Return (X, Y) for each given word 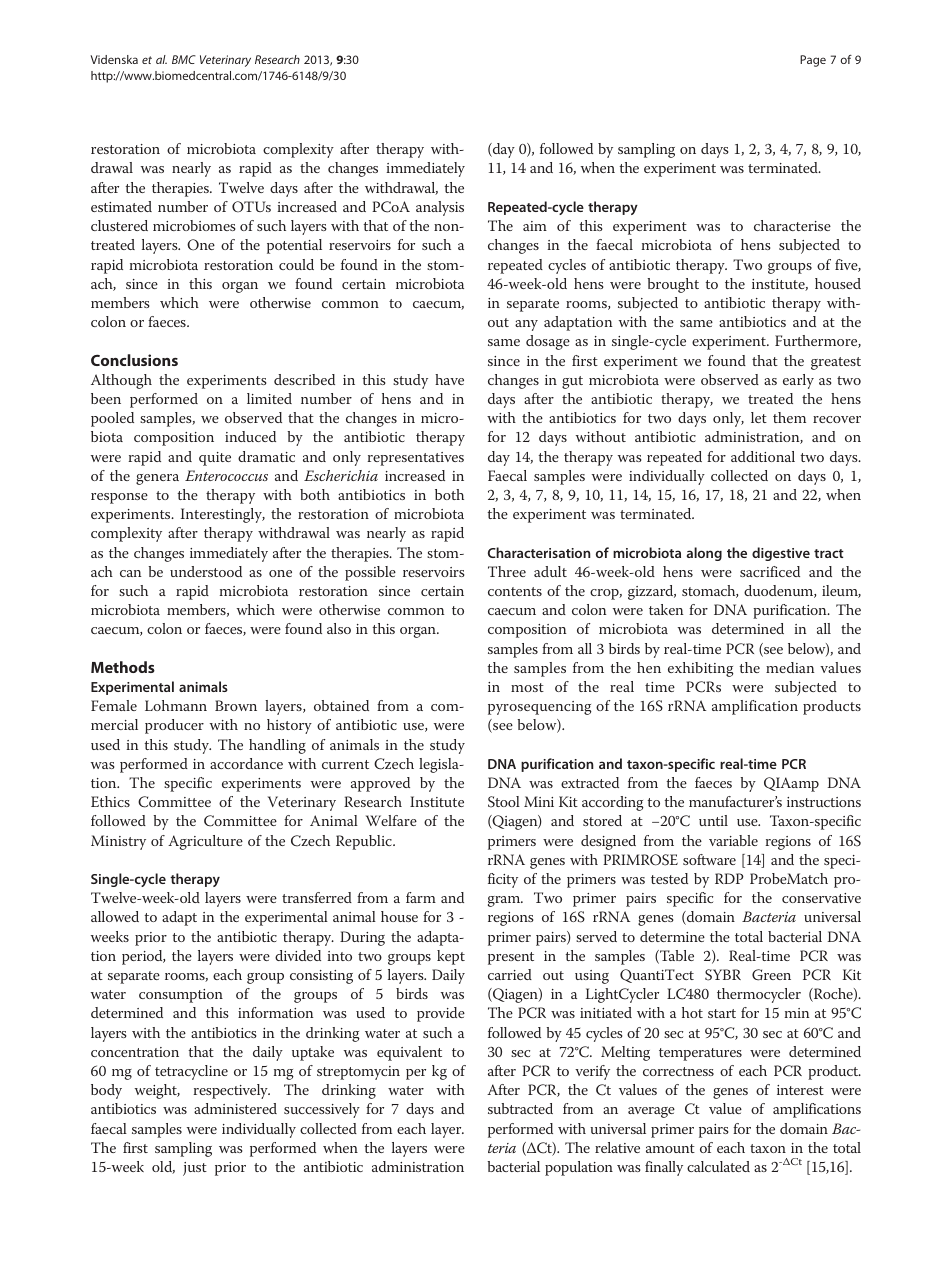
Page (813, 61)
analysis (440, 208)
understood (206, 571)
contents (515, 591)
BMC (184, 59)
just (195, 1169)
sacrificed (770, 571)
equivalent (409, 1053)
